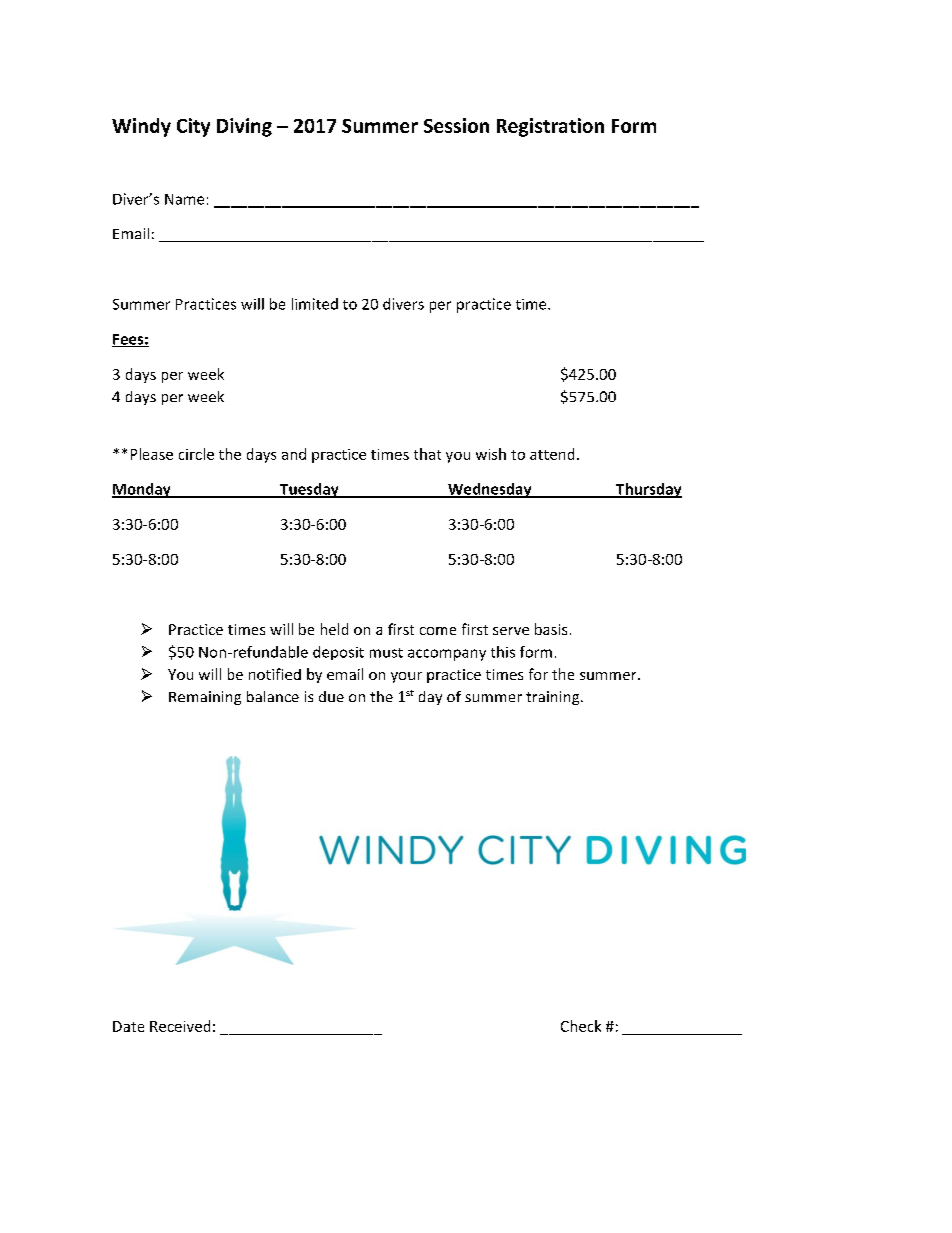 The height and width of the document is (1233, 952). What do you see at coordinates (581, 1026) in the document?
I see `Check` at bounding box center [581, 1026].
